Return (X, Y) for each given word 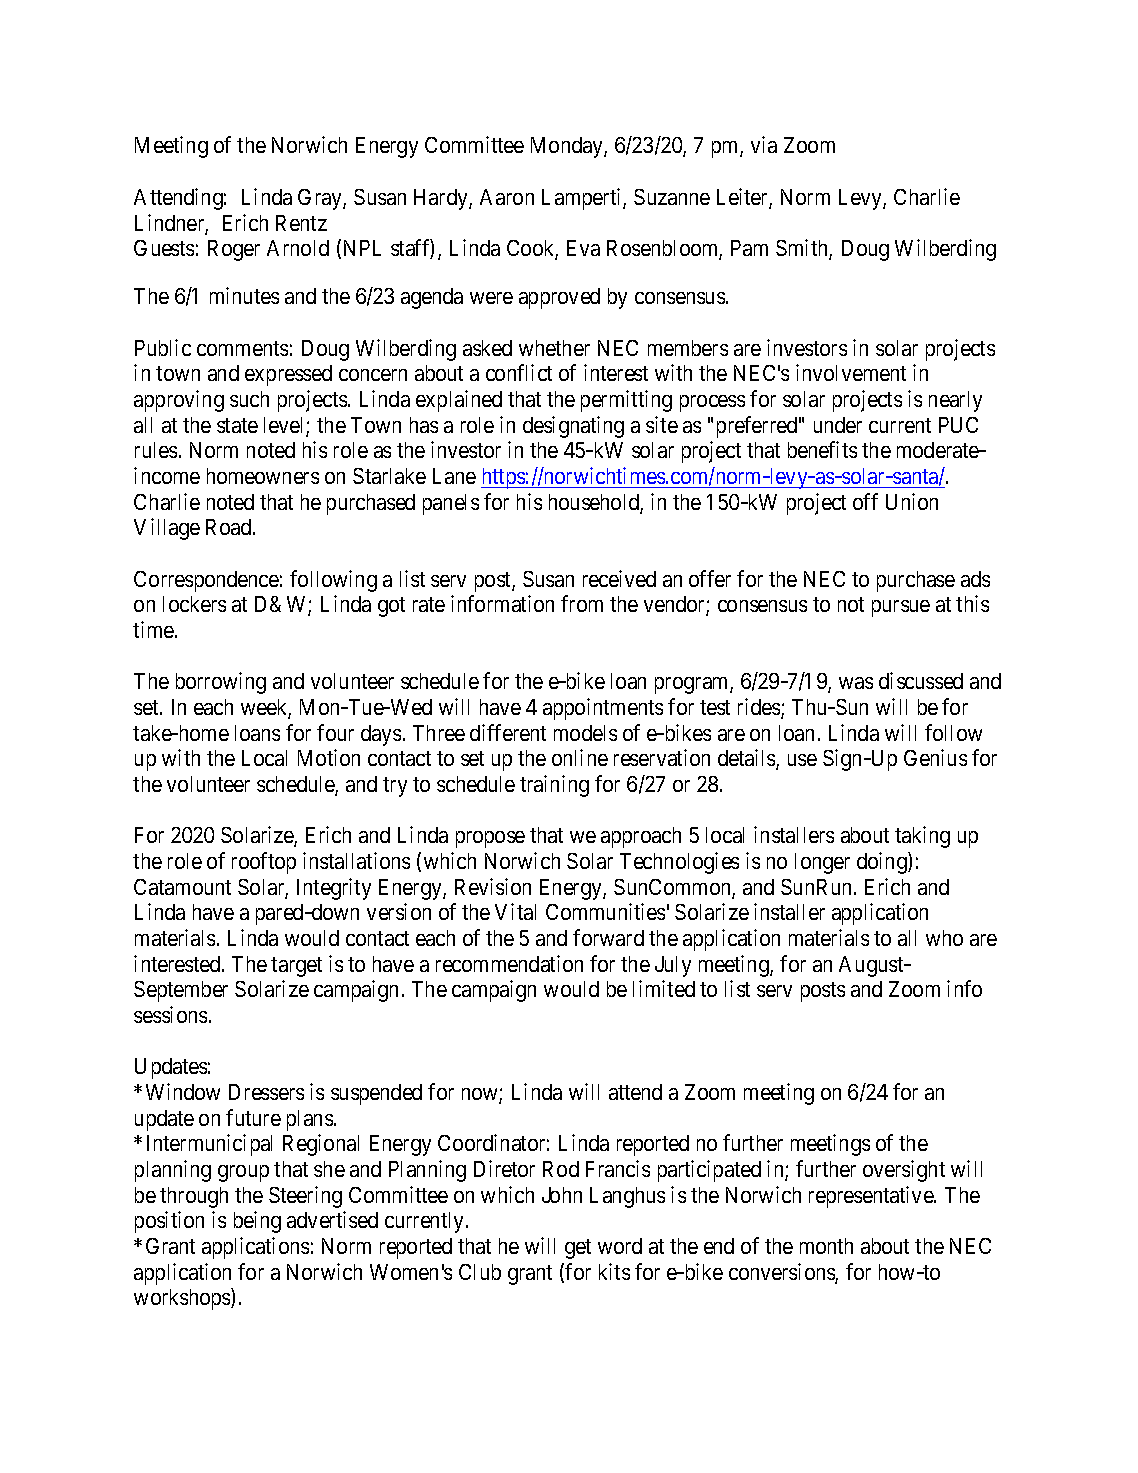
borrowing (221, 683)
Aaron (507, 197)
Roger (234, 250)
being (257, 1222)
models (585, 733)
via (764, 144)
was (856, 683)
